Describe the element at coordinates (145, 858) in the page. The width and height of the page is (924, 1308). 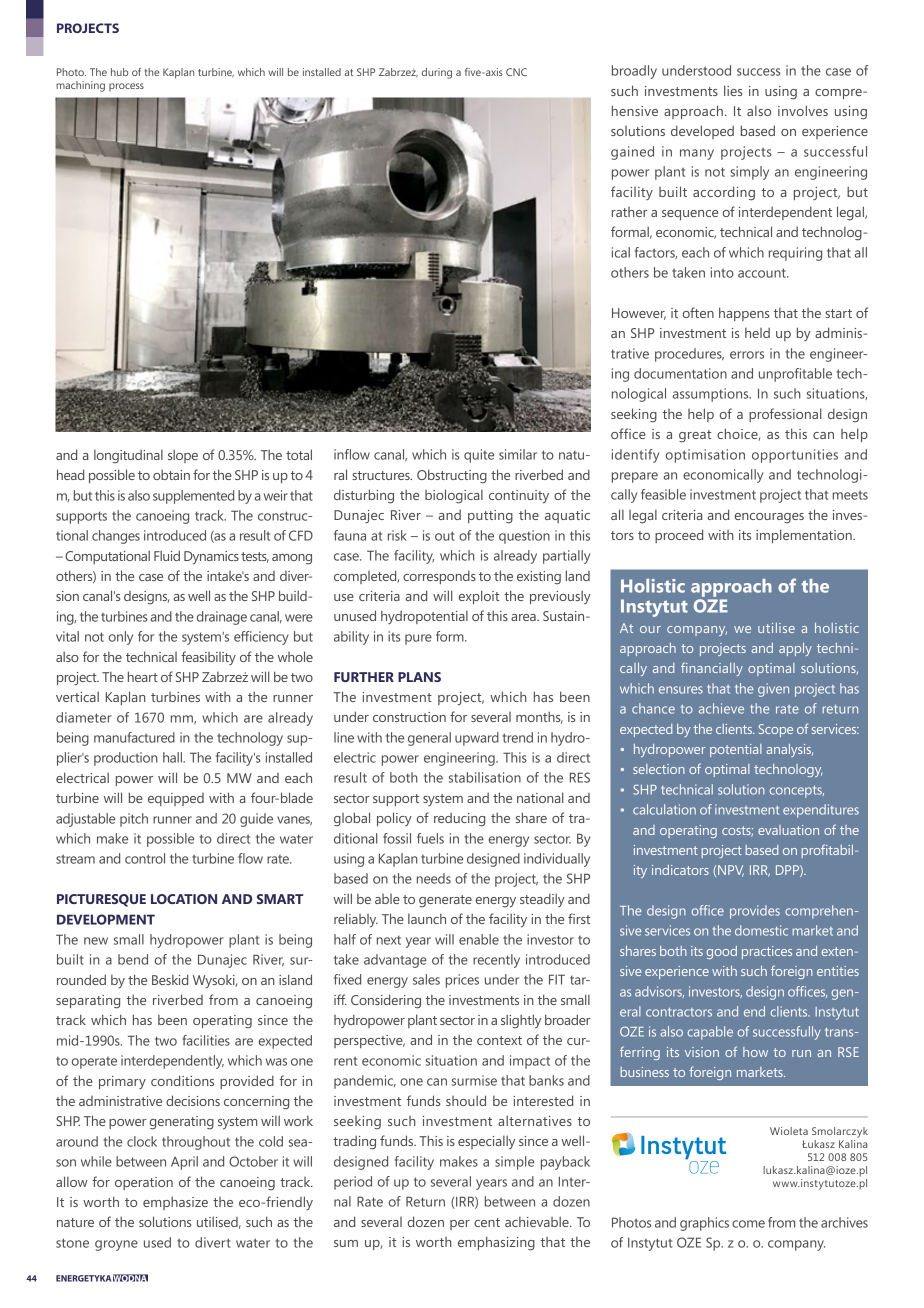
I see `control` at that location.
